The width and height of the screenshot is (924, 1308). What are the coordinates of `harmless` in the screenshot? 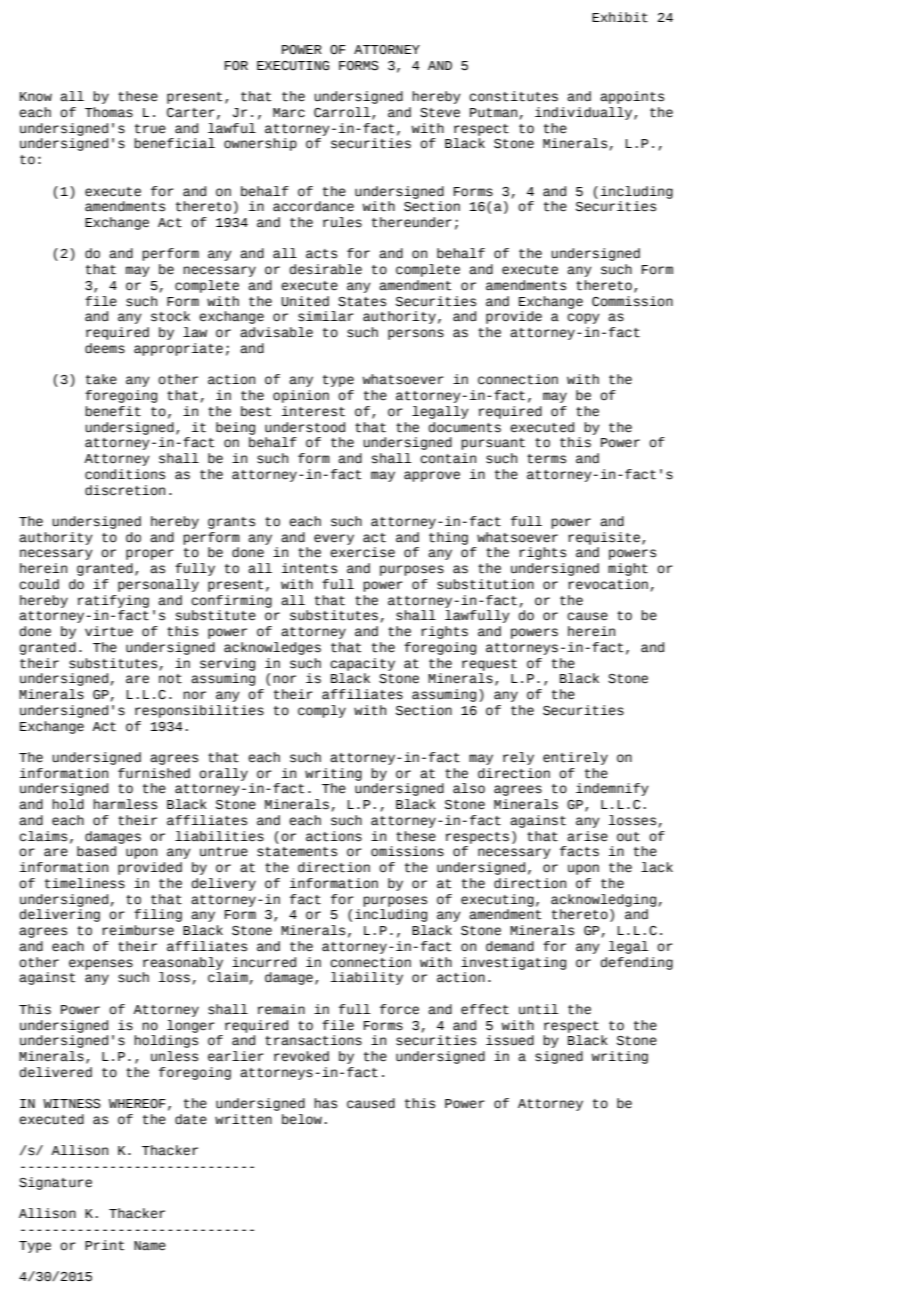 It's located at (125, 804).
